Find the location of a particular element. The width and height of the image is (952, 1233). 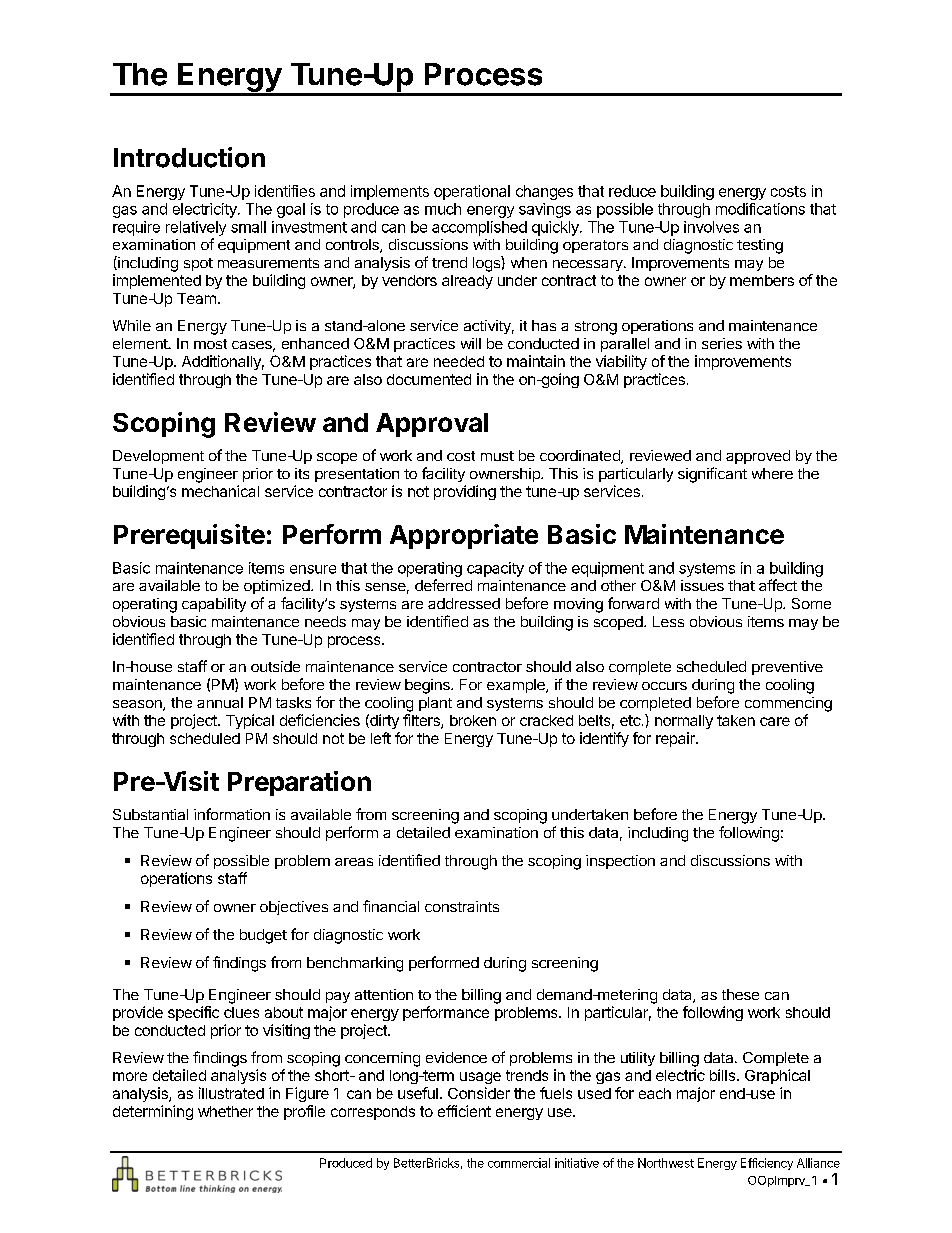

budget is located at coordinates (263, 936).
